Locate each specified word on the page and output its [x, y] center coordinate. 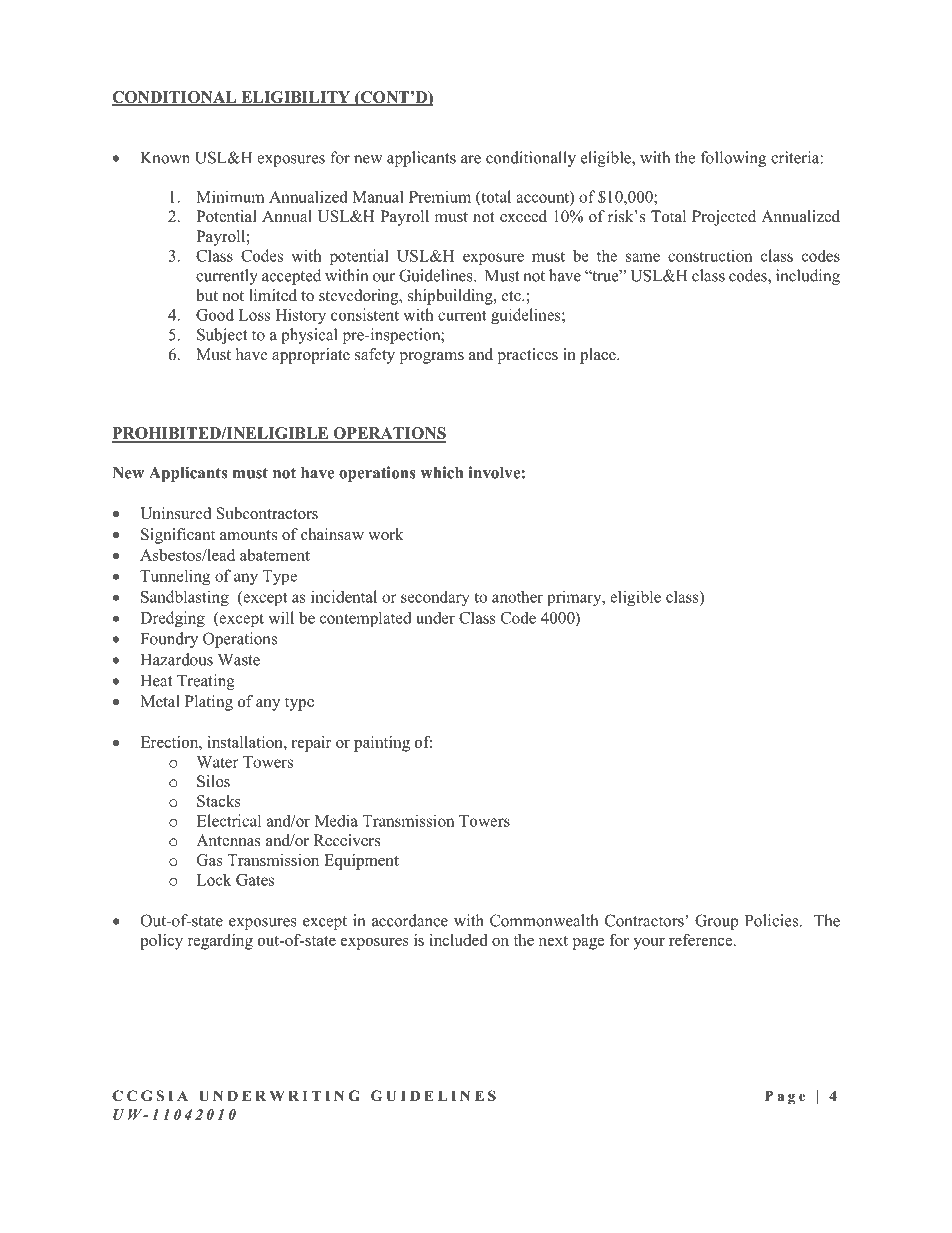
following [733, 159]
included [458, 940]
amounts [248, 535]
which [441, 472]
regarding [220, 942]
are [471, 159]
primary [575, 598]
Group [717, 922]
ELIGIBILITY [296, 98]
